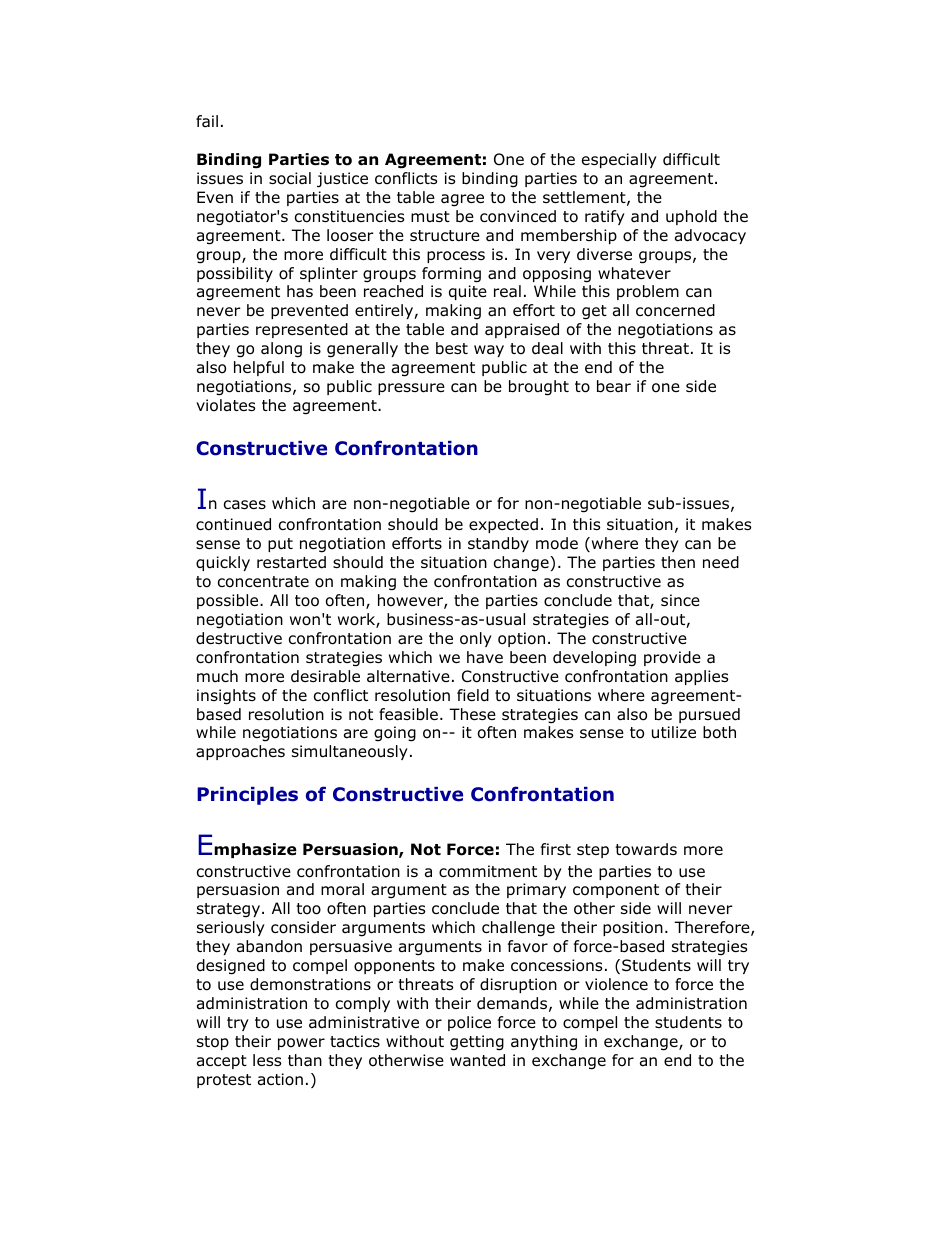 This image has width=952, height=1233. I want to click on since, so click(680, 600).
